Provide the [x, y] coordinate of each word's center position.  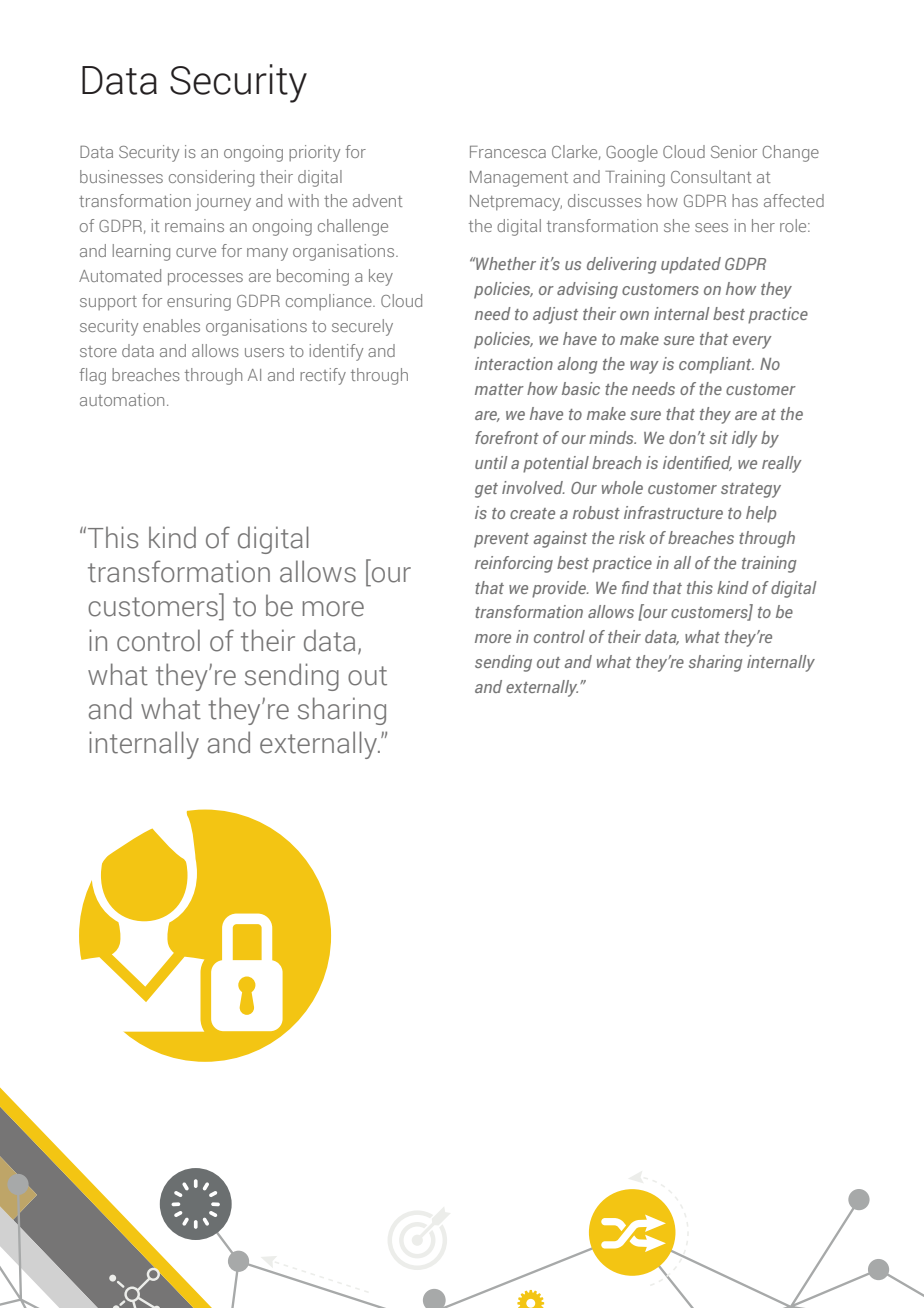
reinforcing [514, 564]
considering [211, 178]
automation [122, 399]
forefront [507, 437]
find [635, 587]
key [381, 277]
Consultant [711, 176]
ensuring [199, 302]
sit [719, 437]
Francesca [508, 152]
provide [560, 589]
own [634, 315]
